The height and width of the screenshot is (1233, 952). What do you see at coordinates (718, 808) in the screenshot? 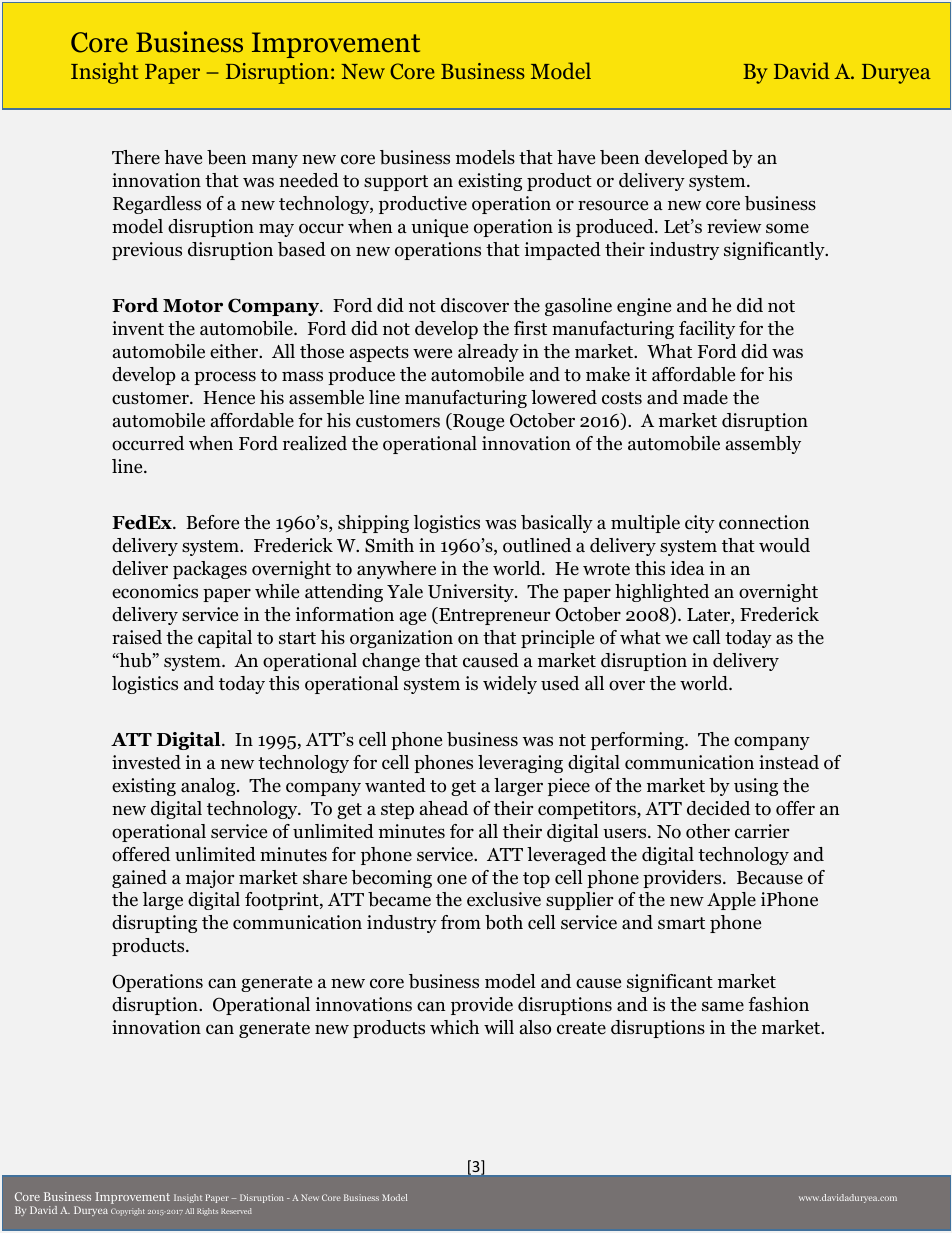
I see `decided` at bounding box center [718, 808].
